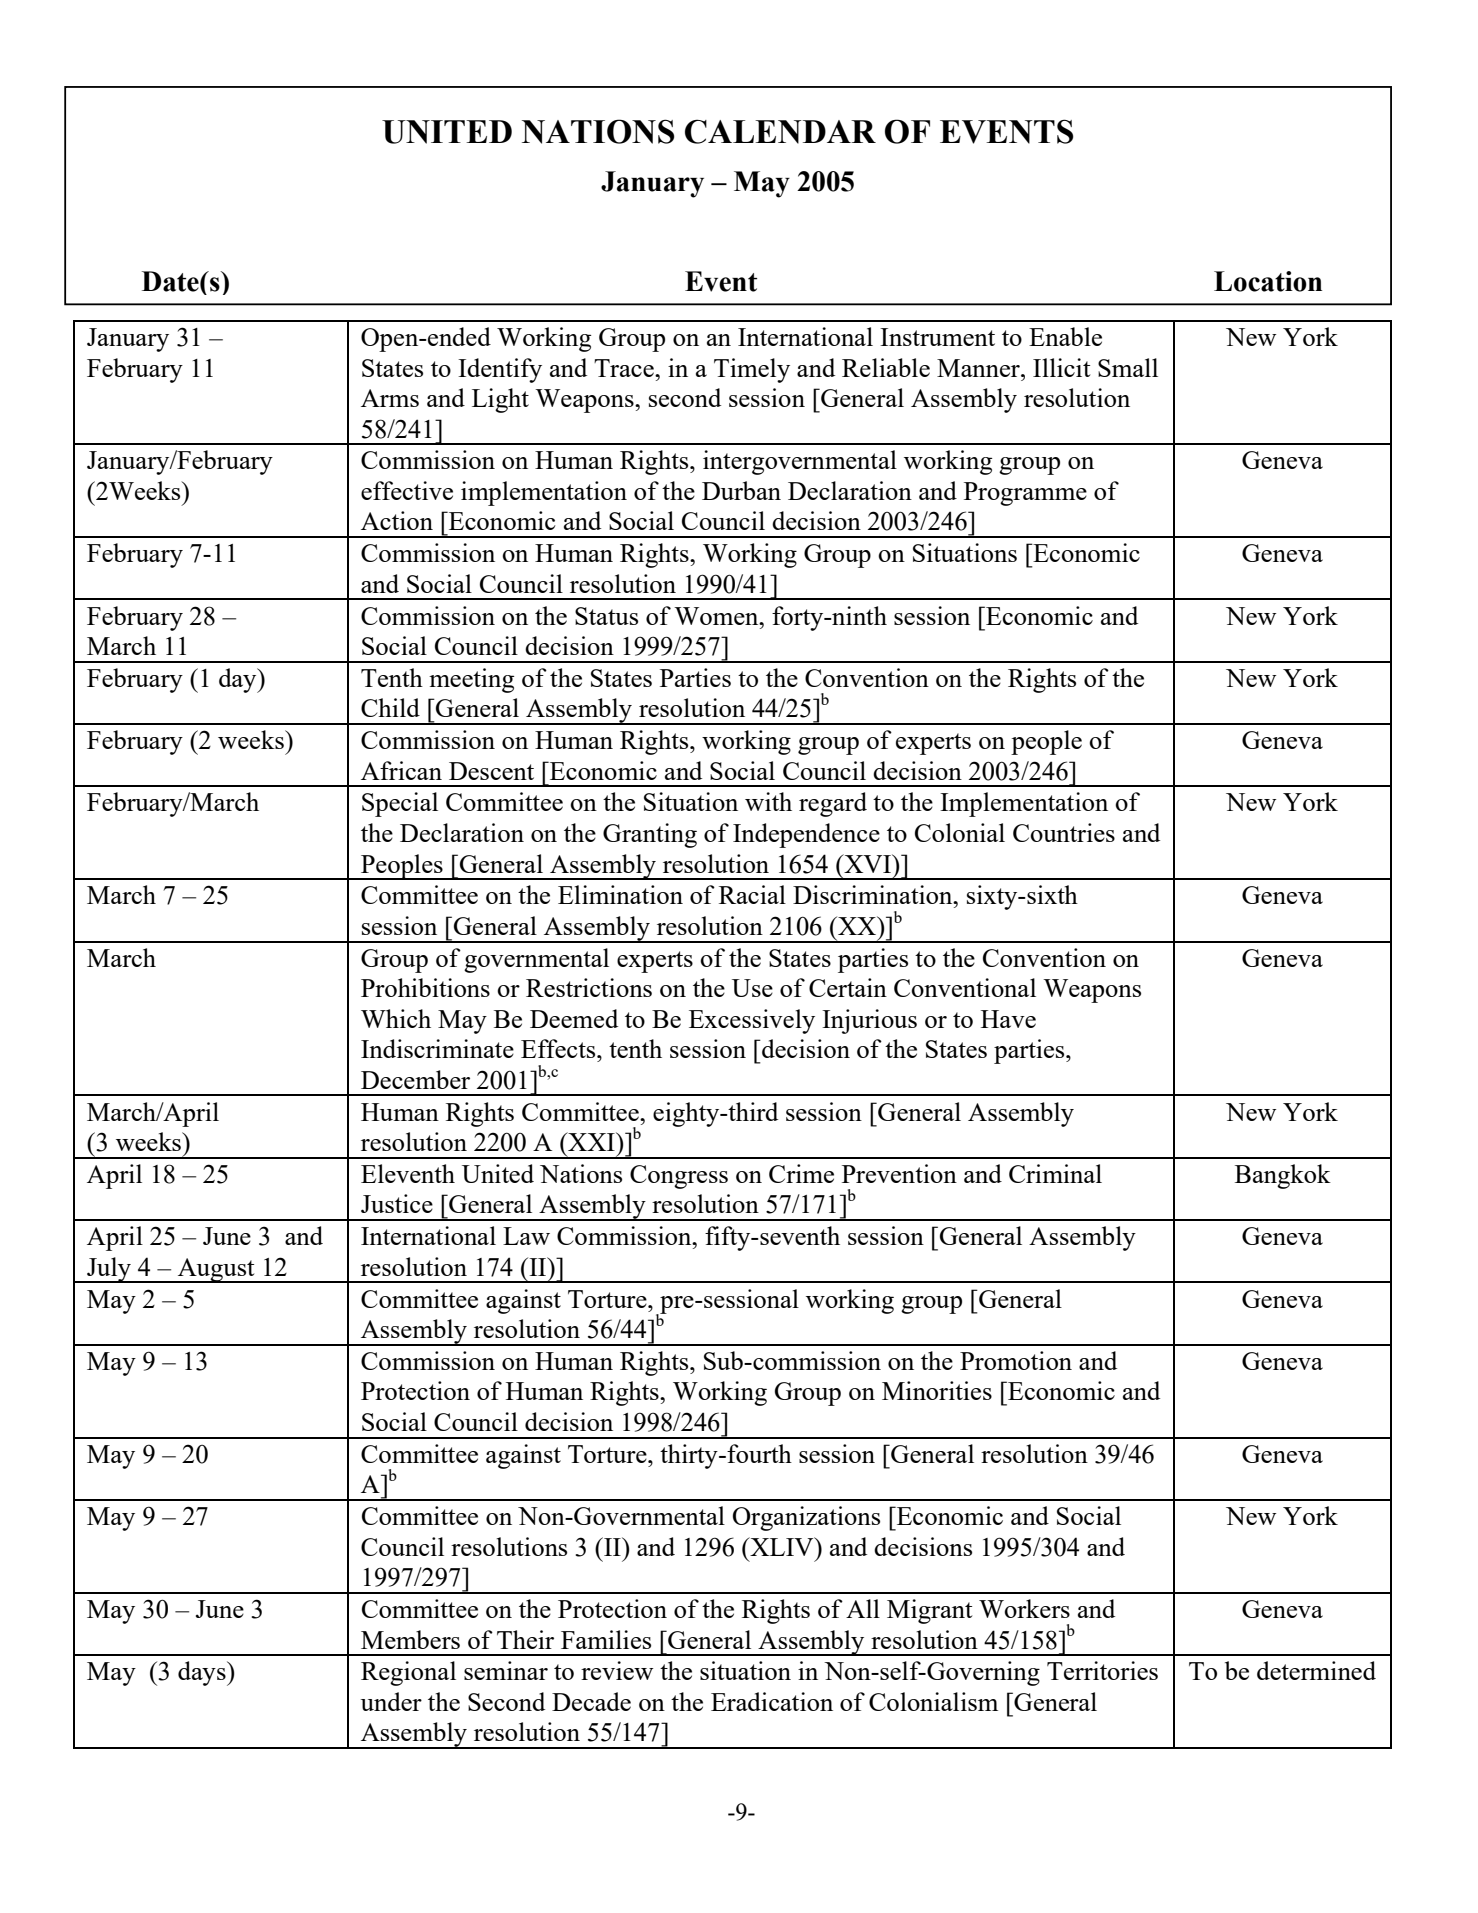 The height and width of the screenshot is (1913, 1478). Describe the element at coordinates (390, 707) in the screenshot. I see `Child` at that location.
